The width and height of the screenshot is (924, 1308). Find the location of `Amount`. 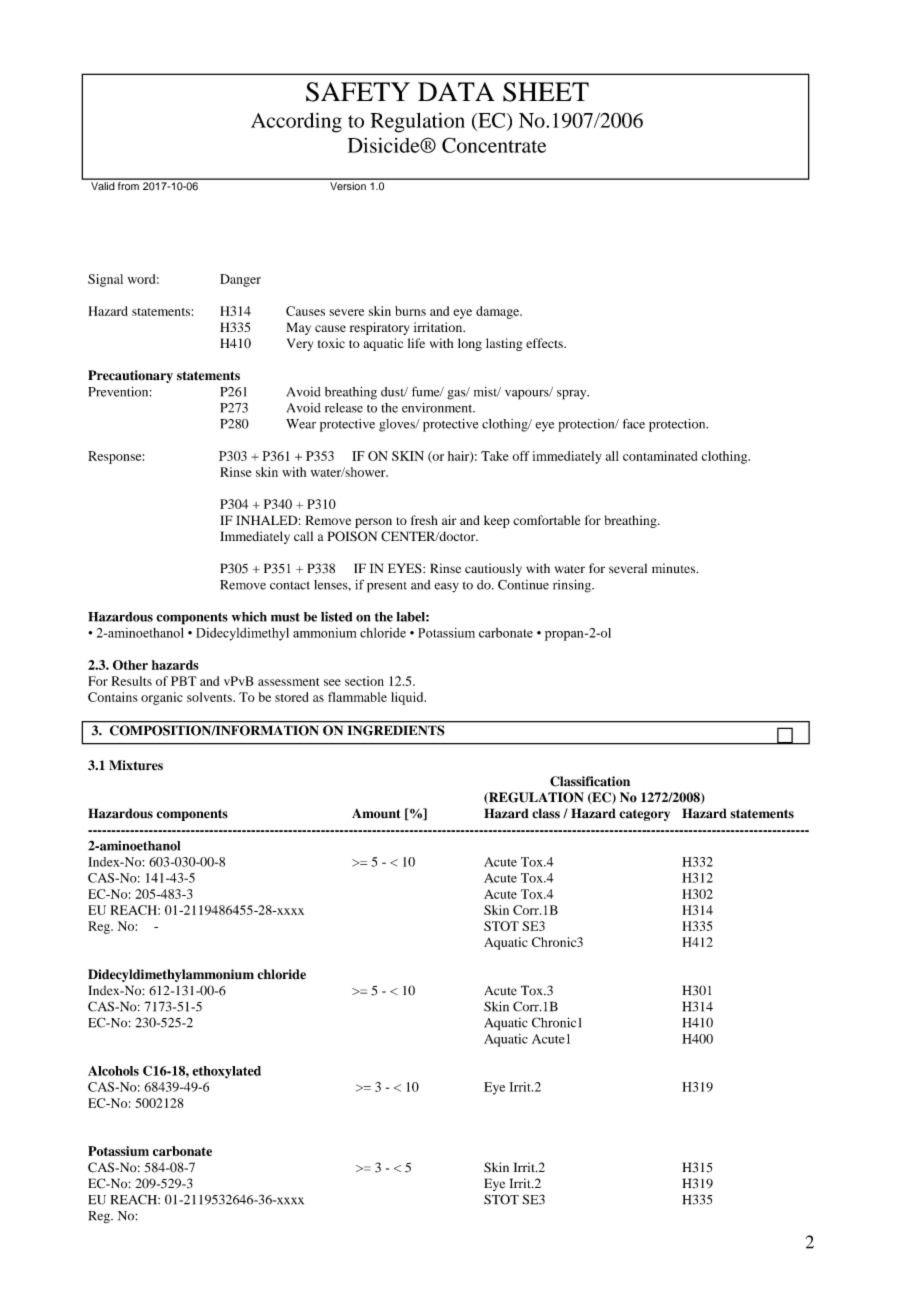

Amount is located at coordinates (376, 813).
